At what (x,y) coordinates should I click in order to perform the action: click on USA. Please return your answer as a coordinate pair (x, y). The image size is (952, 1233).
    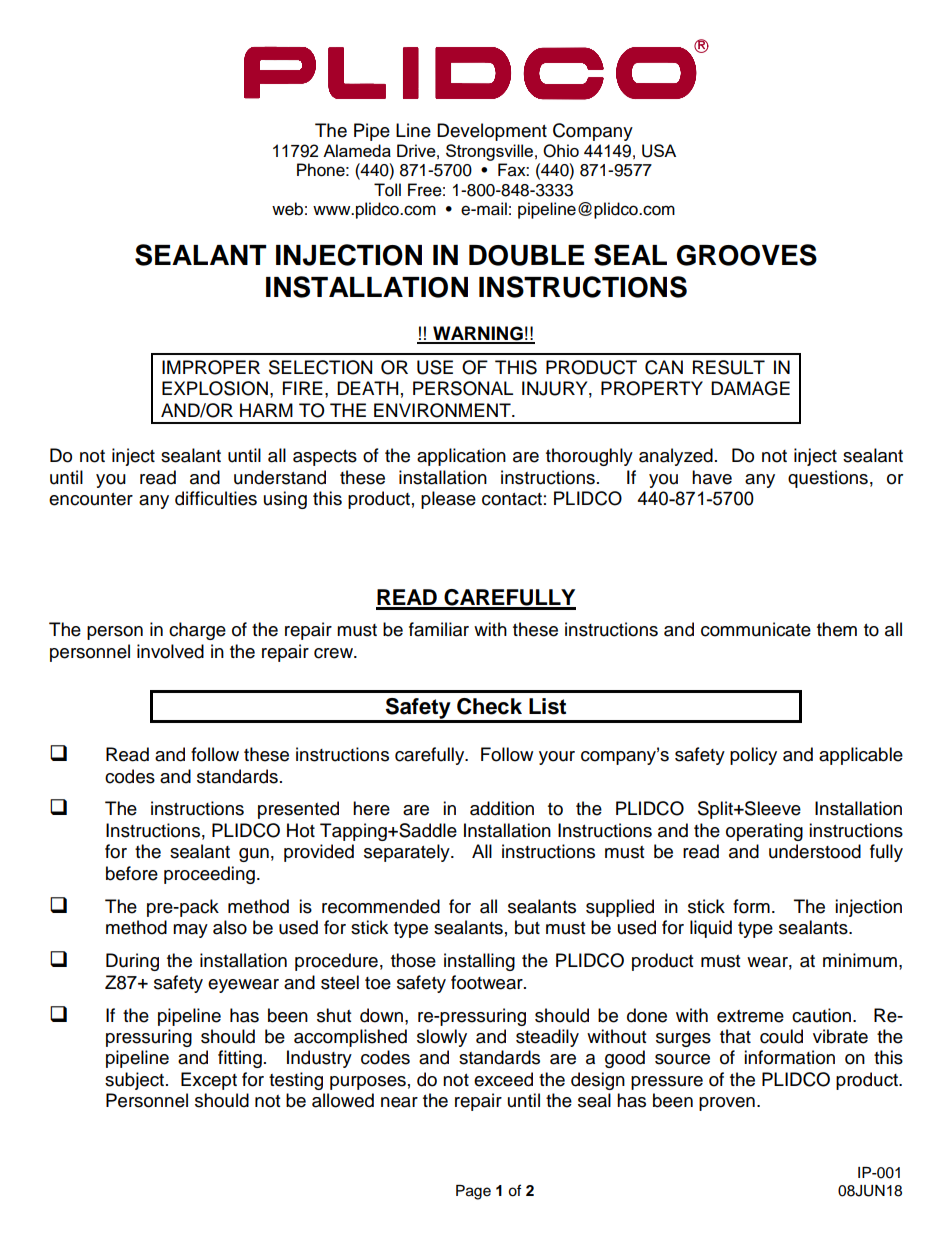
    Looking at the image, I should click on (659, 151).
